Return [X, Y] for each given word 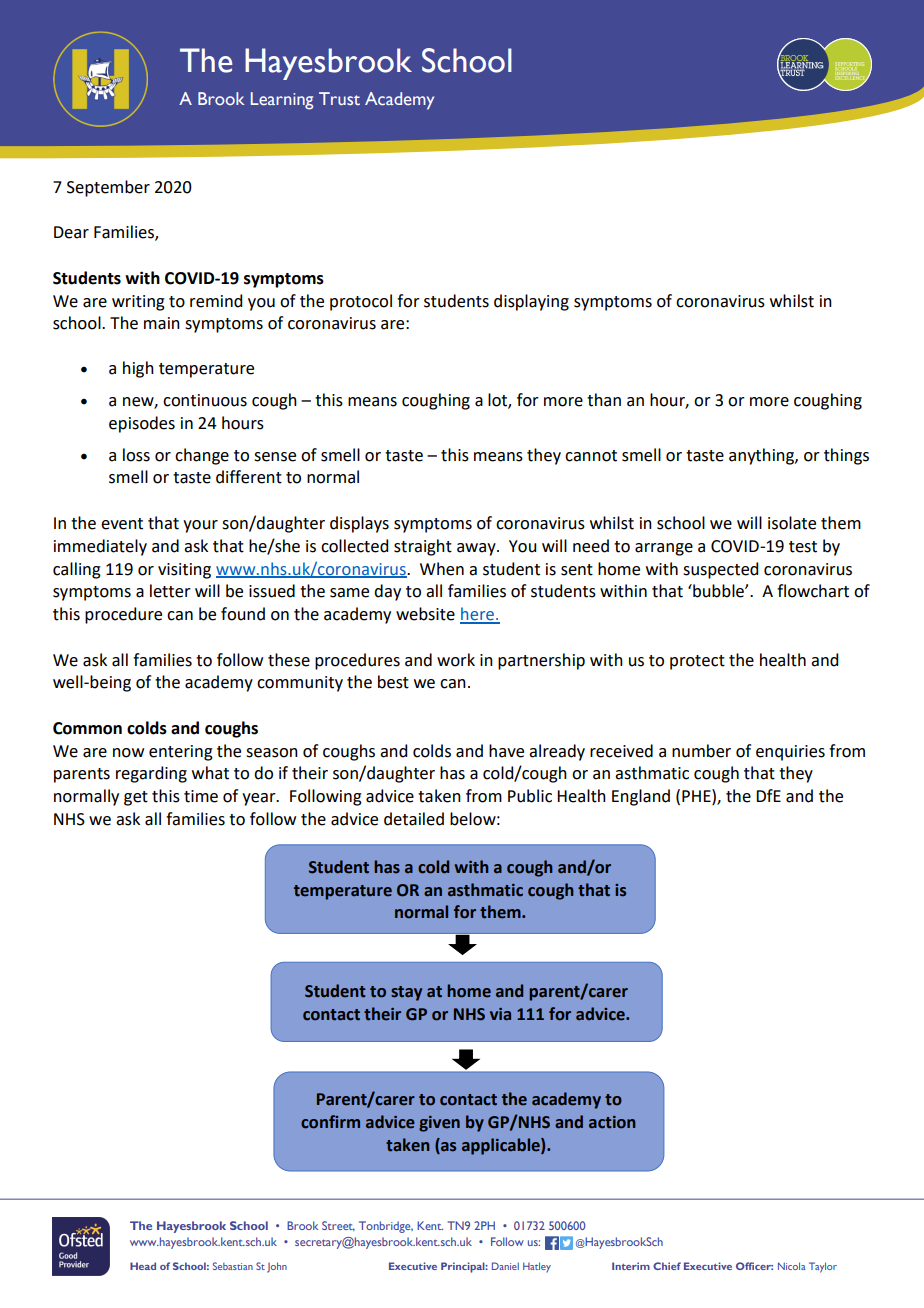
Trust [339, 98]
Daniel [505, 1266]
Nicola [792, 1266]
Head [143, 1266]
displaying [531, 302]
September [108, 188]
